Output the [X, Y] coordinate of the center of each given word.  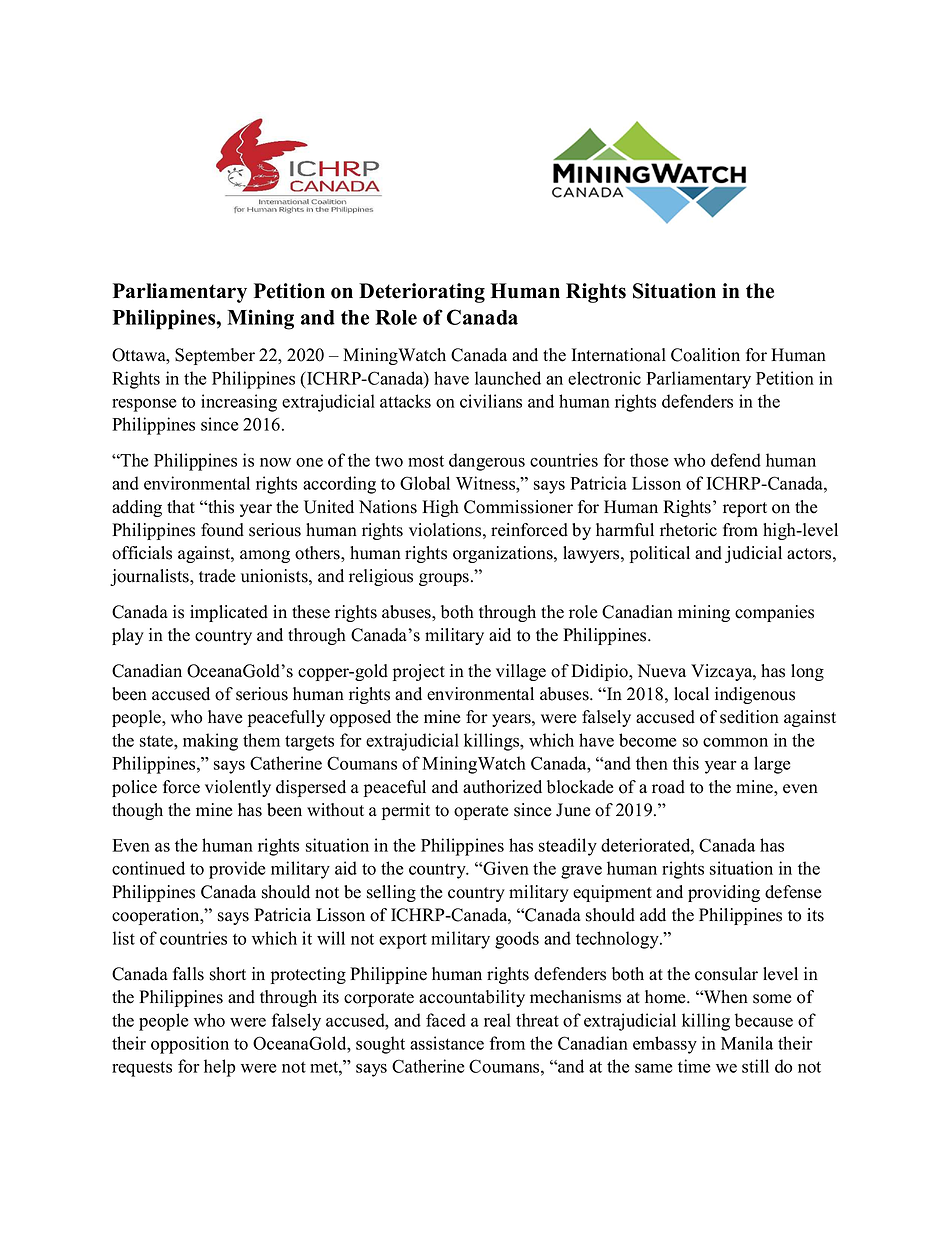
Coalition [705, 355]
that [181, 506]
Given [505, 868]
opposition [190, 1045]
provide [237, 870]
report [745, 509]
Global [425, 483]
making [210, 742]
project [419, 672]
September [215, 356]
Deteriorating [422, 293]
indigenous [755, 695]
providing [724, 893]
